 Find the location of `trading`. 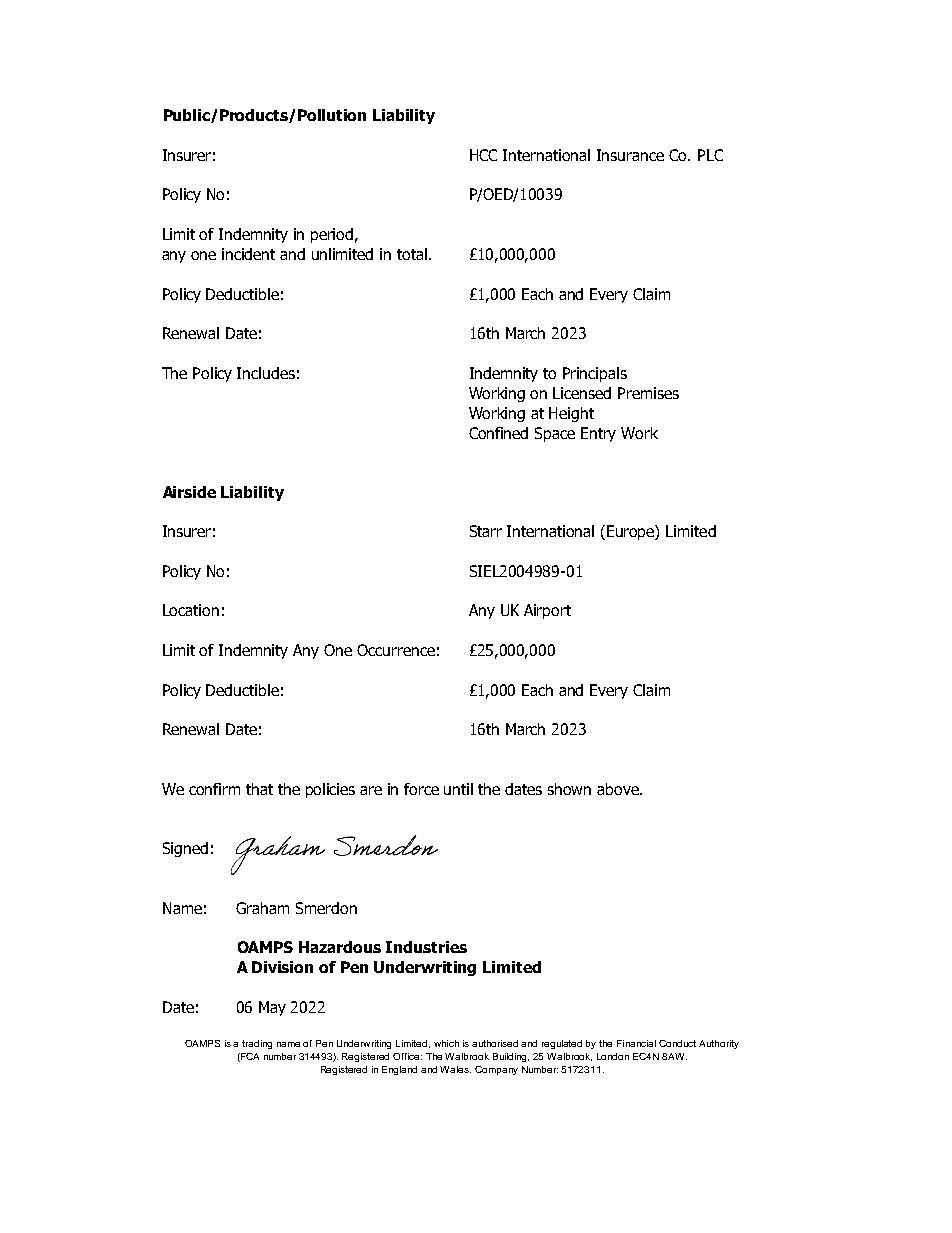

trading is located at coordinates (257, 1044).
